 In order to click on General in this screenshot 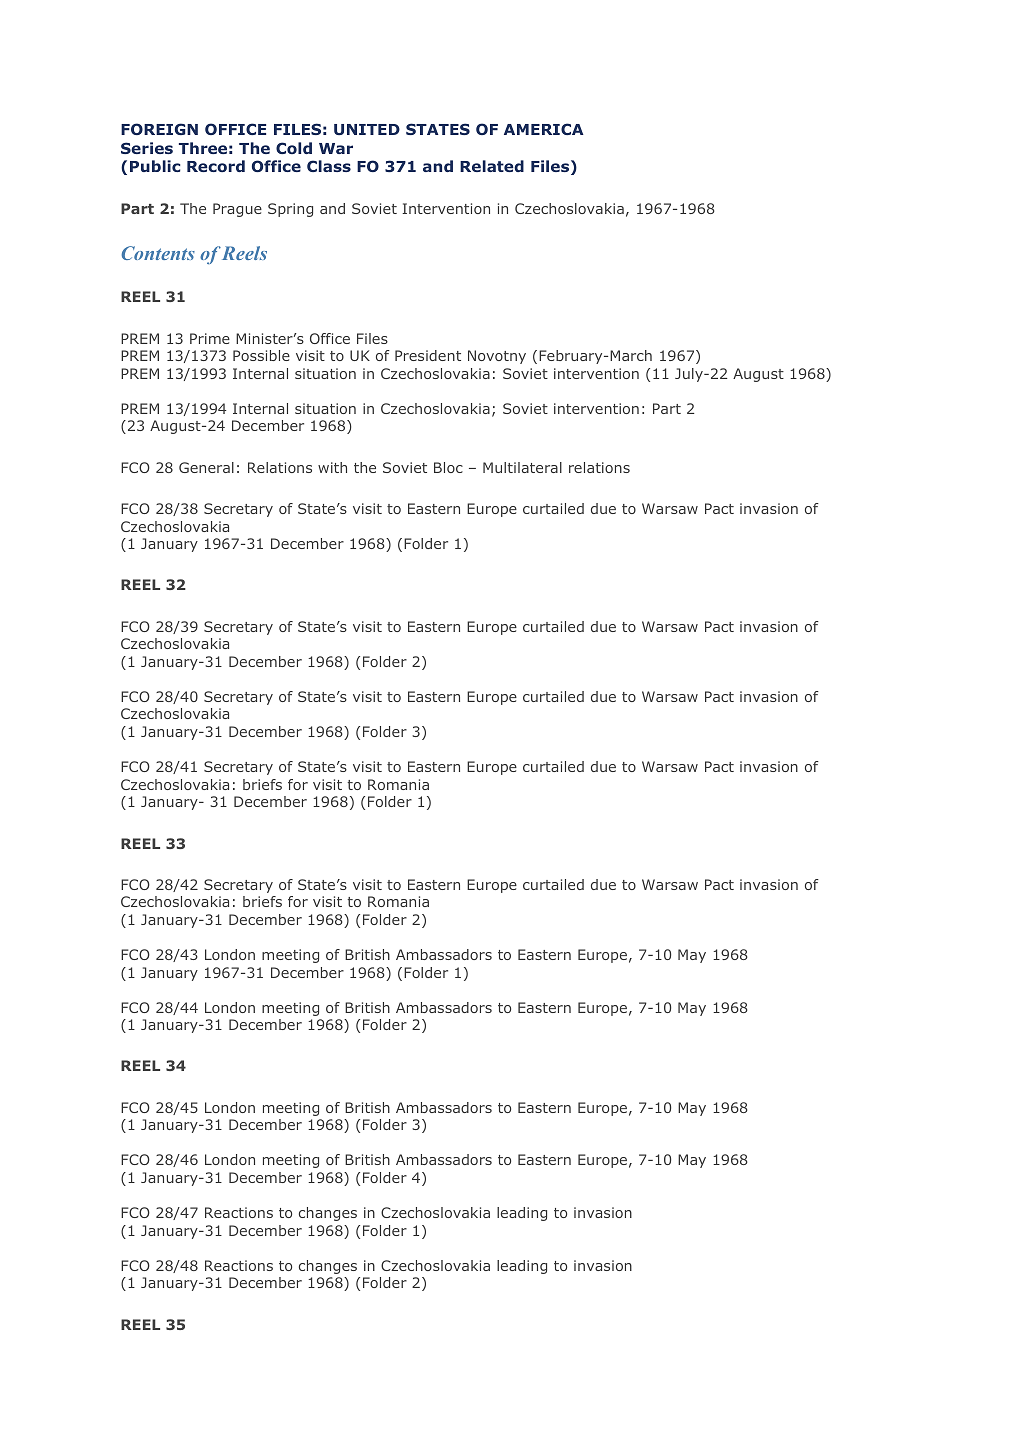, I will do `click(206, 467)`.
